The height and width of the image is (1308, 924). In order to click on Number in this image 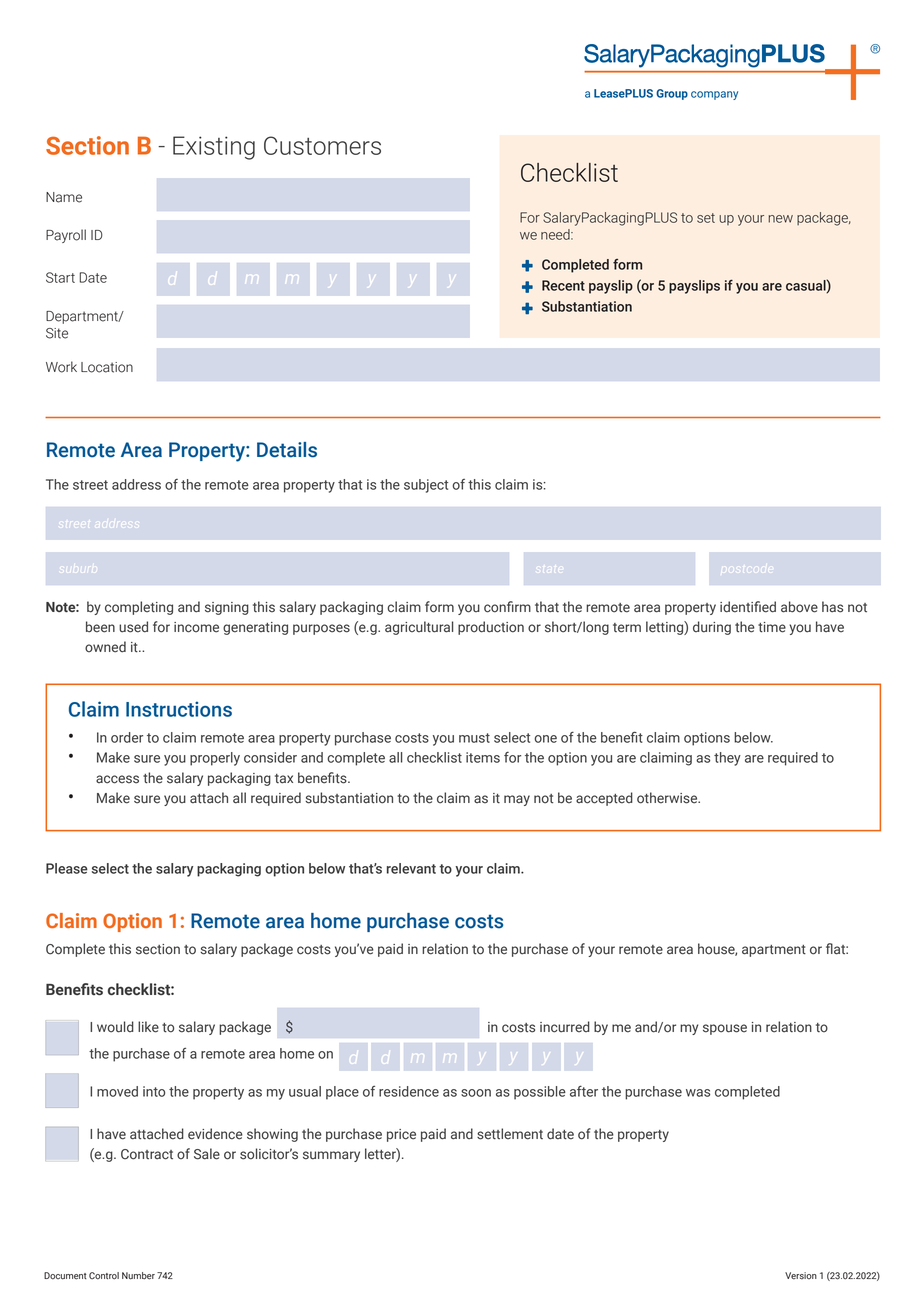, I will do `click(138, 1276)`.
